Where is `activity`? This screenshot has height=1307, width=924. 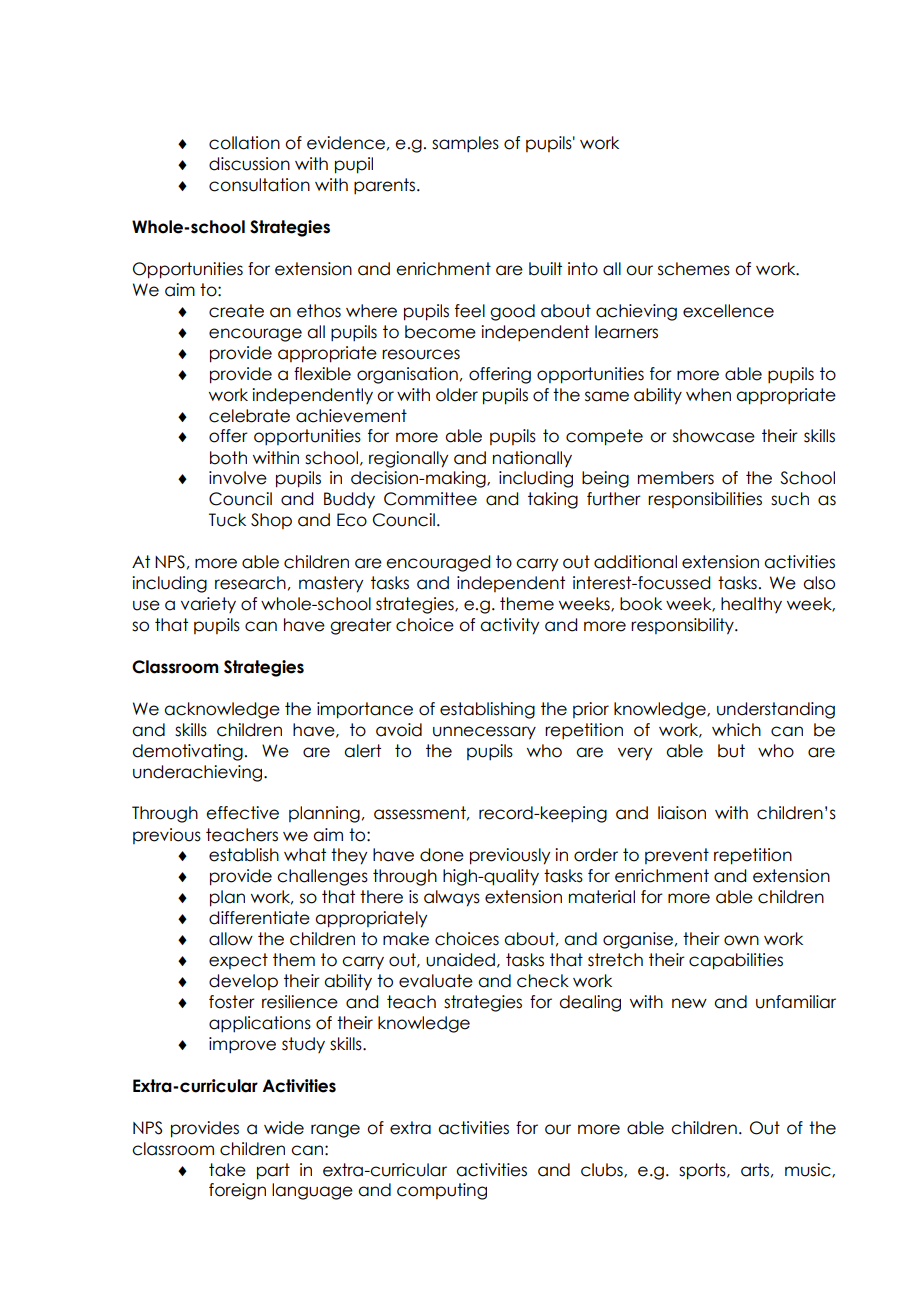
activity is located at coordinates (509, 626).
